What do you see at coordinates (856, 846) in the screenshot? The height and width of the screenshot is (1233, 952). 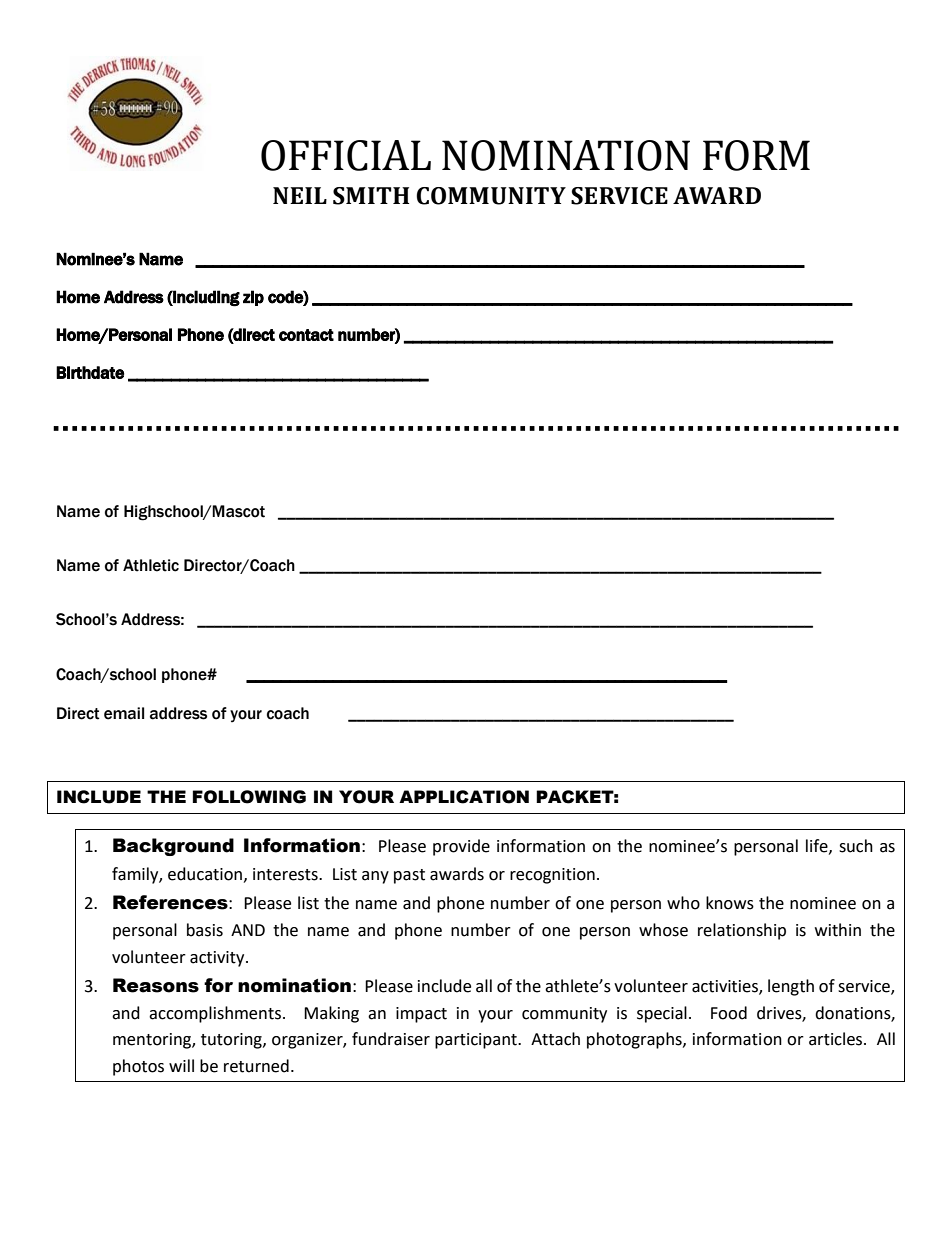 I see `such` at bounding box center [856, 846].
